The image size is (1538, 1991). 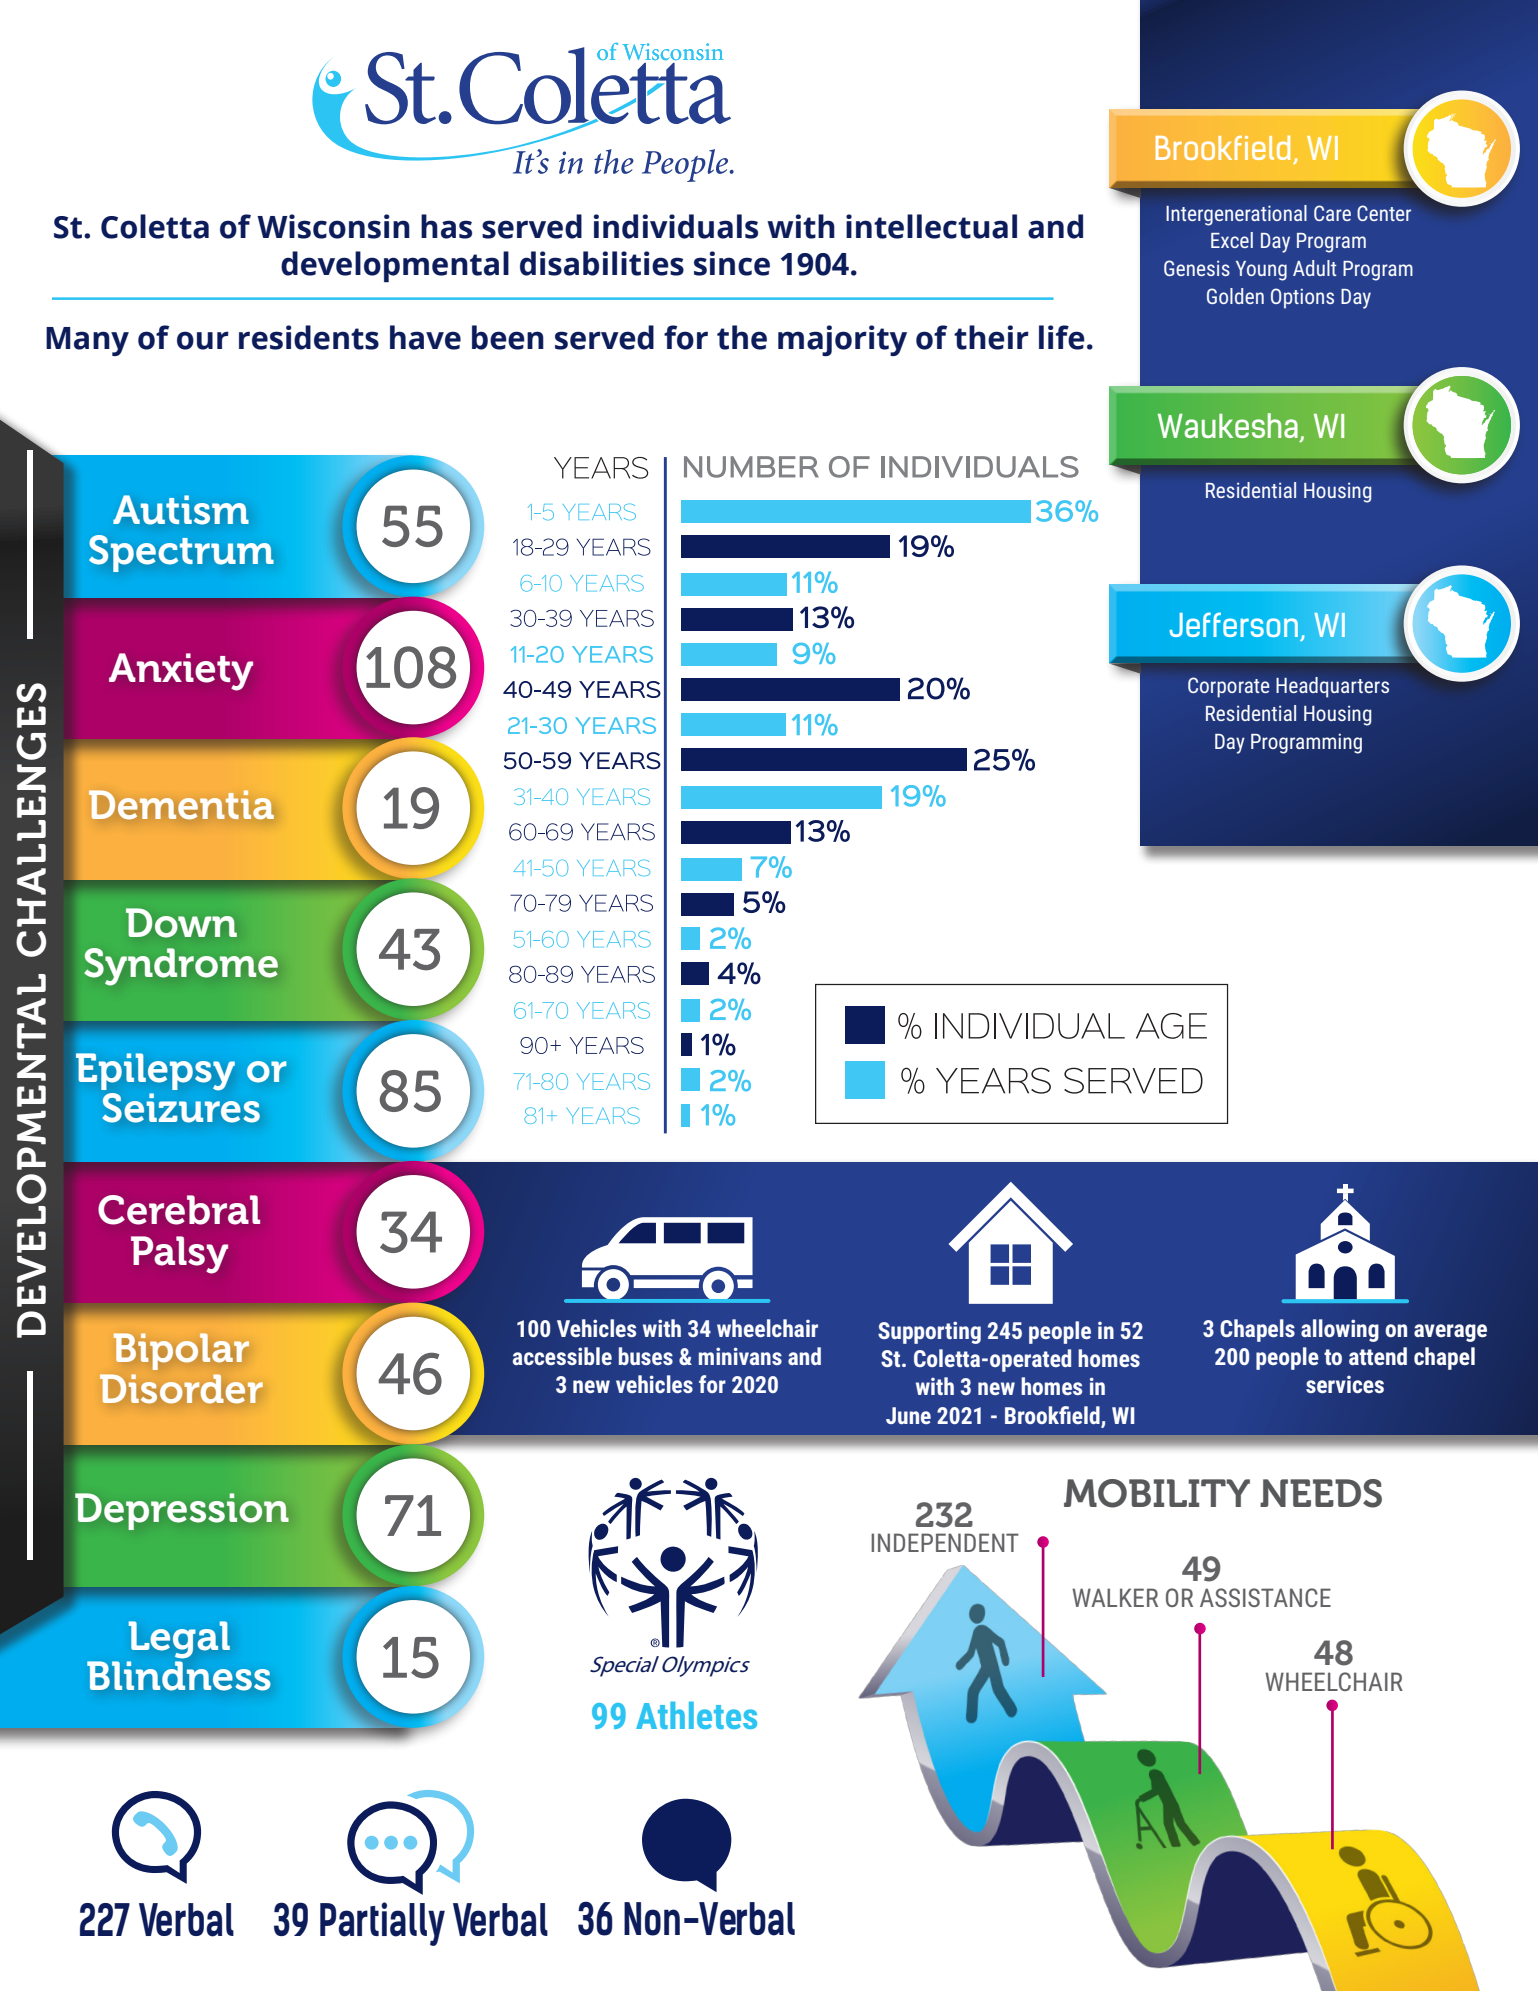 What do you see at coordinates (929, 1332) in the screenshot?
I see `Supporting` at bounding box center [929, 1332].
